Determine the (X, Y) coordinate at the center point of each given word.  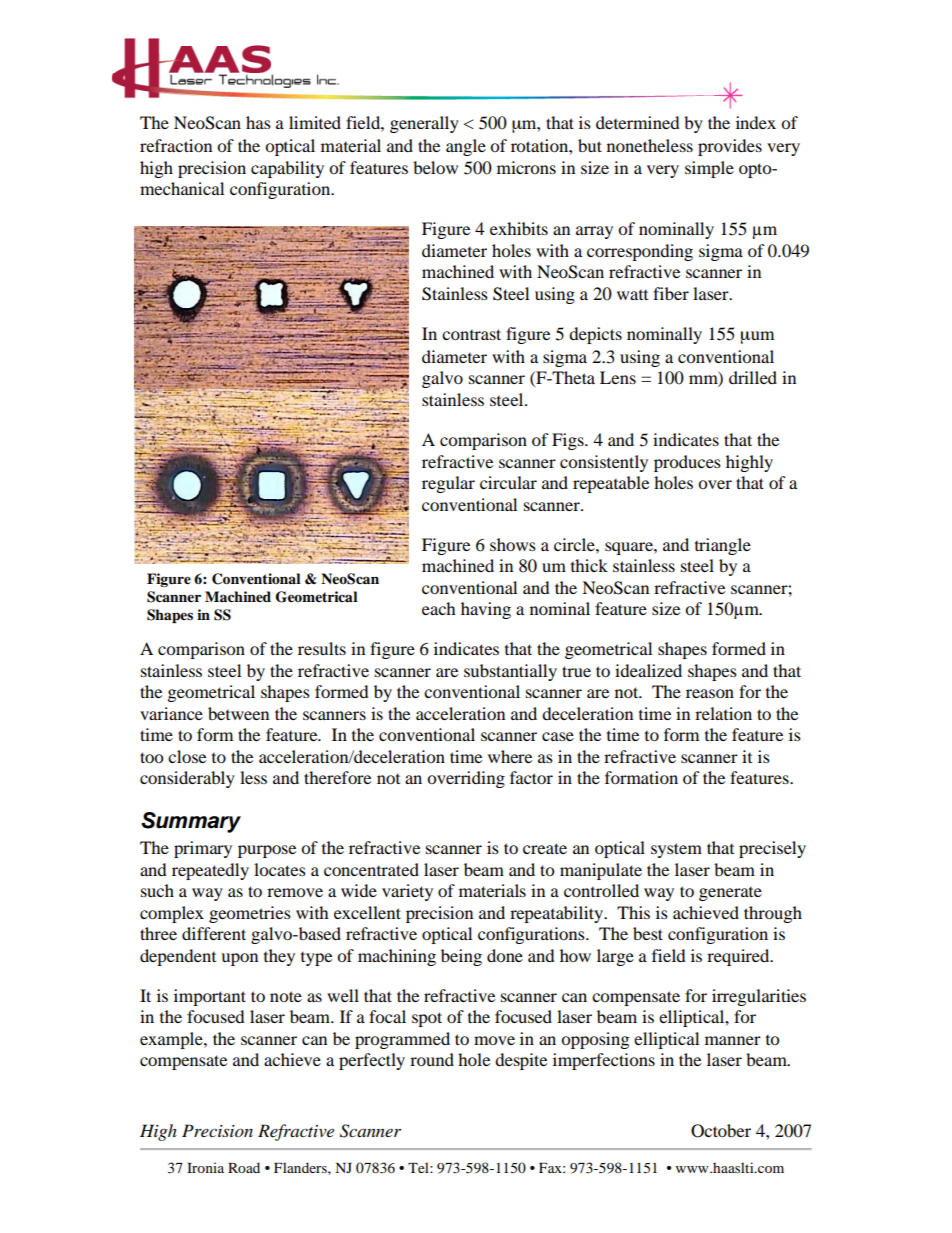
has (258, 122)
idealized (648, 670)
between (238, 713)
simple (709, 169)
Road (244, 1167)
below (435, 167)
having (486, 610)
